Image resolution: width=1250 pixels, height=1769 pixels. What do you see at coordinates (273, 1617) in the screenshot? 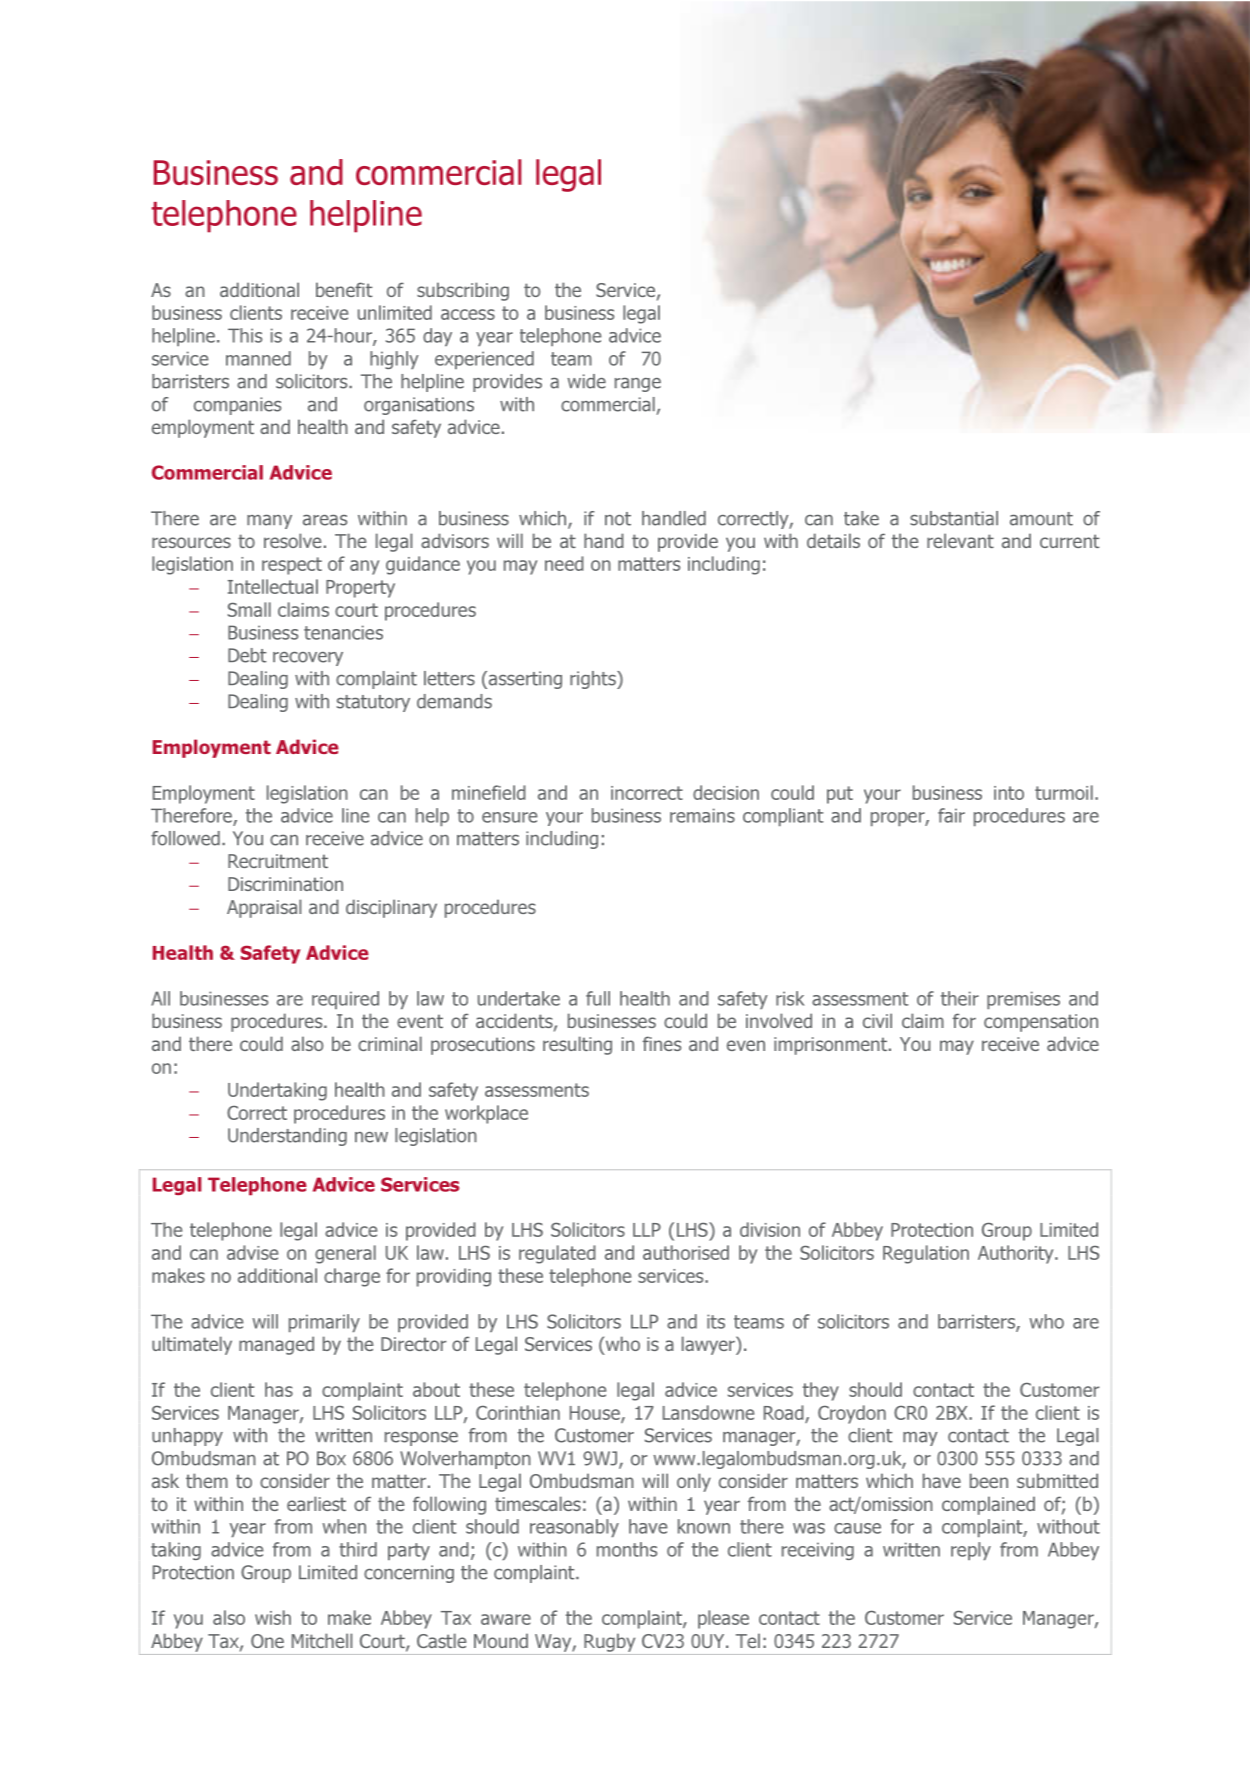
I see `wish` at bounding box center [273, 1617].
